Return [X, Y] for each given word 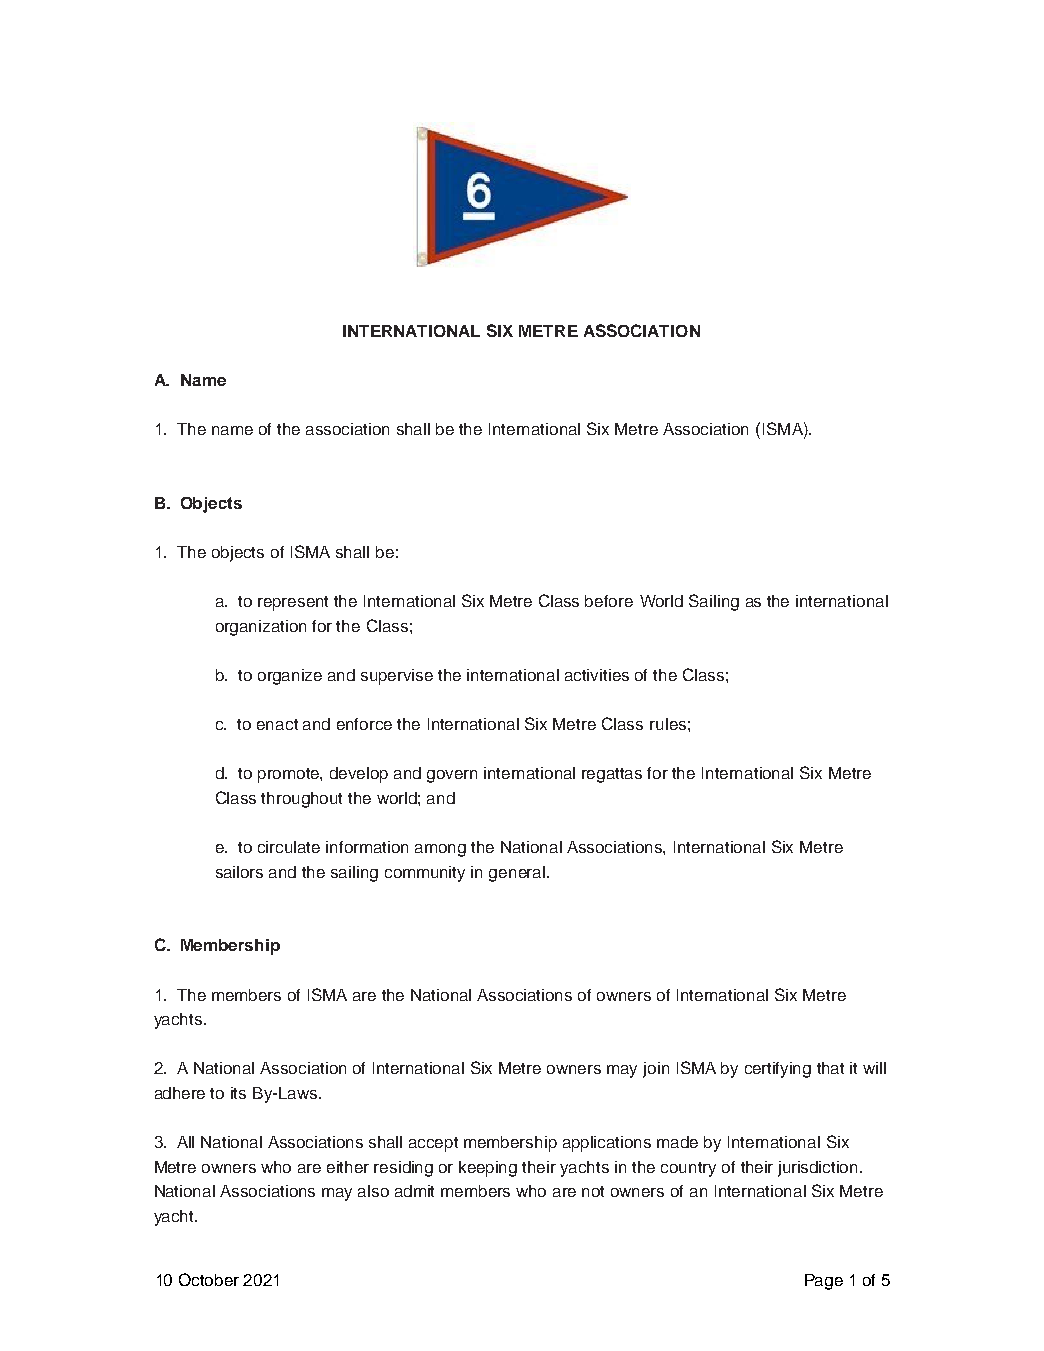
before [609, 601]
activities [597, 675]
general [518, 874]
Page [824, 1282]
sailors [239, 872]
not [593, 1191]
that [830, 1068]
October [209, 1279]
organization [261, 628]
